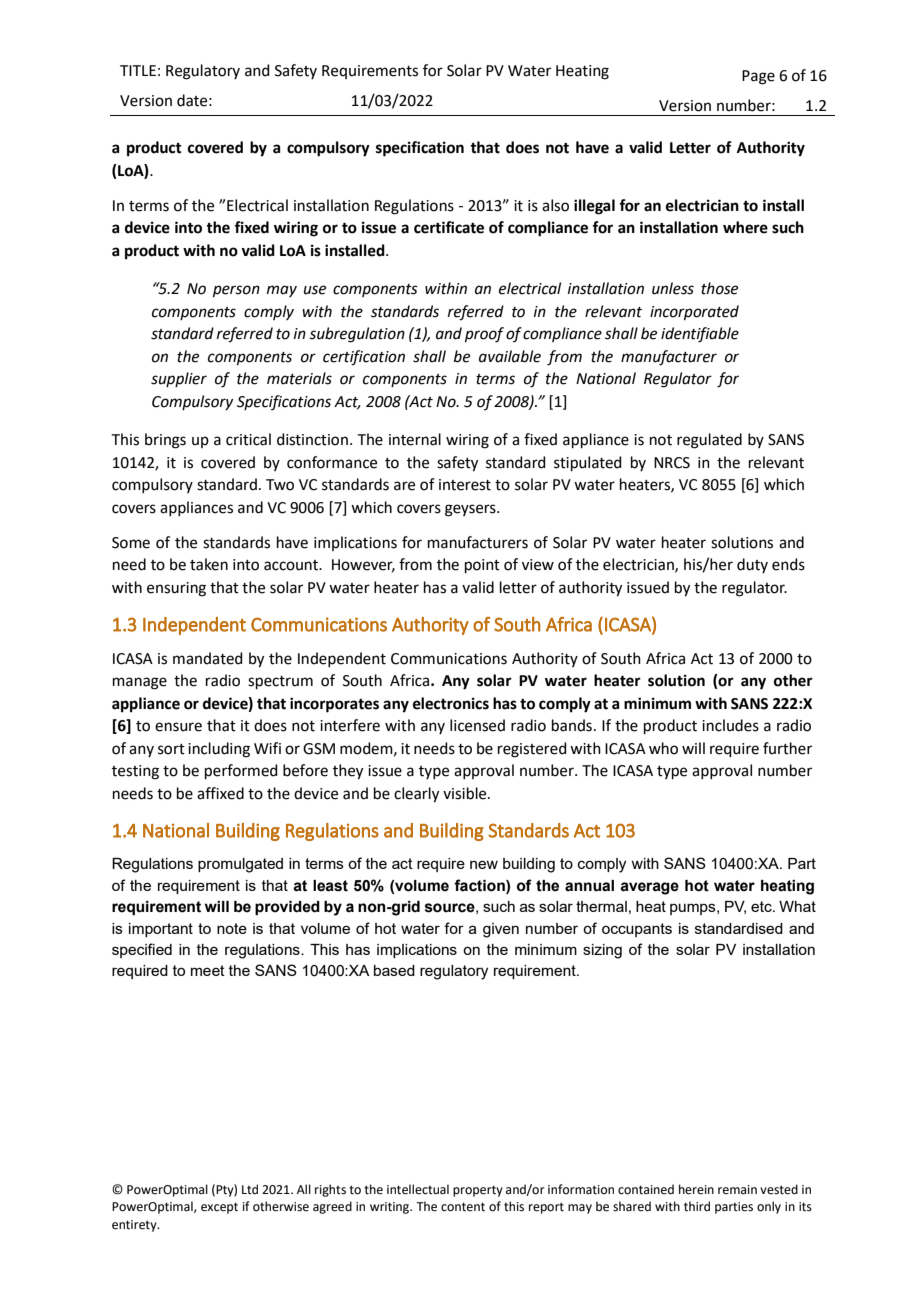 This screenshot has height=1308, width=924. What do you see at coordinates (176, 589) in the screenshot?
I see `ensuring` at bounding box center [176, 589].
